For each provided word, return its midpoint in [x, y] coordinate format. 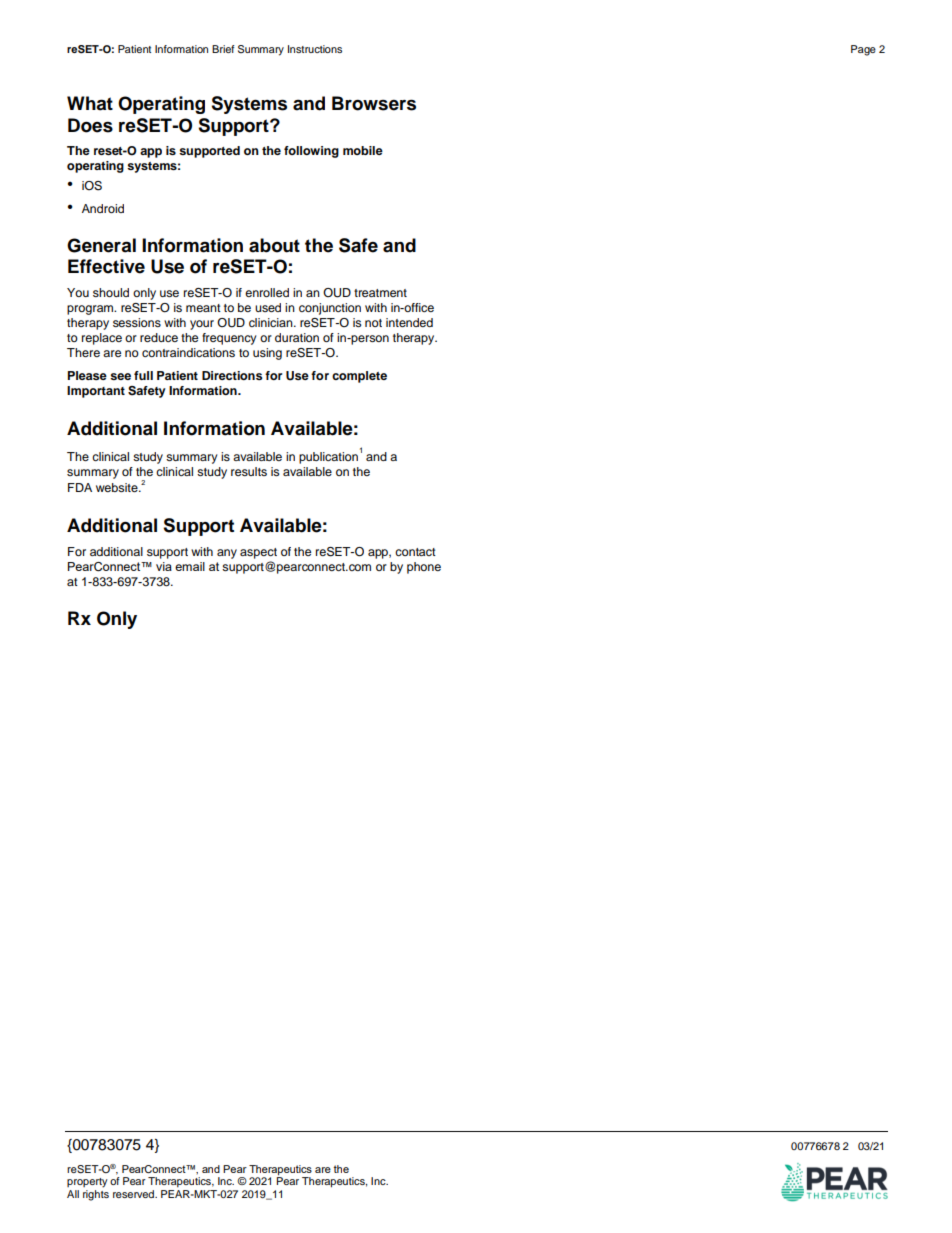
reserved [134, 1194]
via [164, 566]
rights [96, 1194]
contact [415, 552]
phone [424, 568]
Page [863, 50]
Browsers [374, 103]
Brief [223, 49]
